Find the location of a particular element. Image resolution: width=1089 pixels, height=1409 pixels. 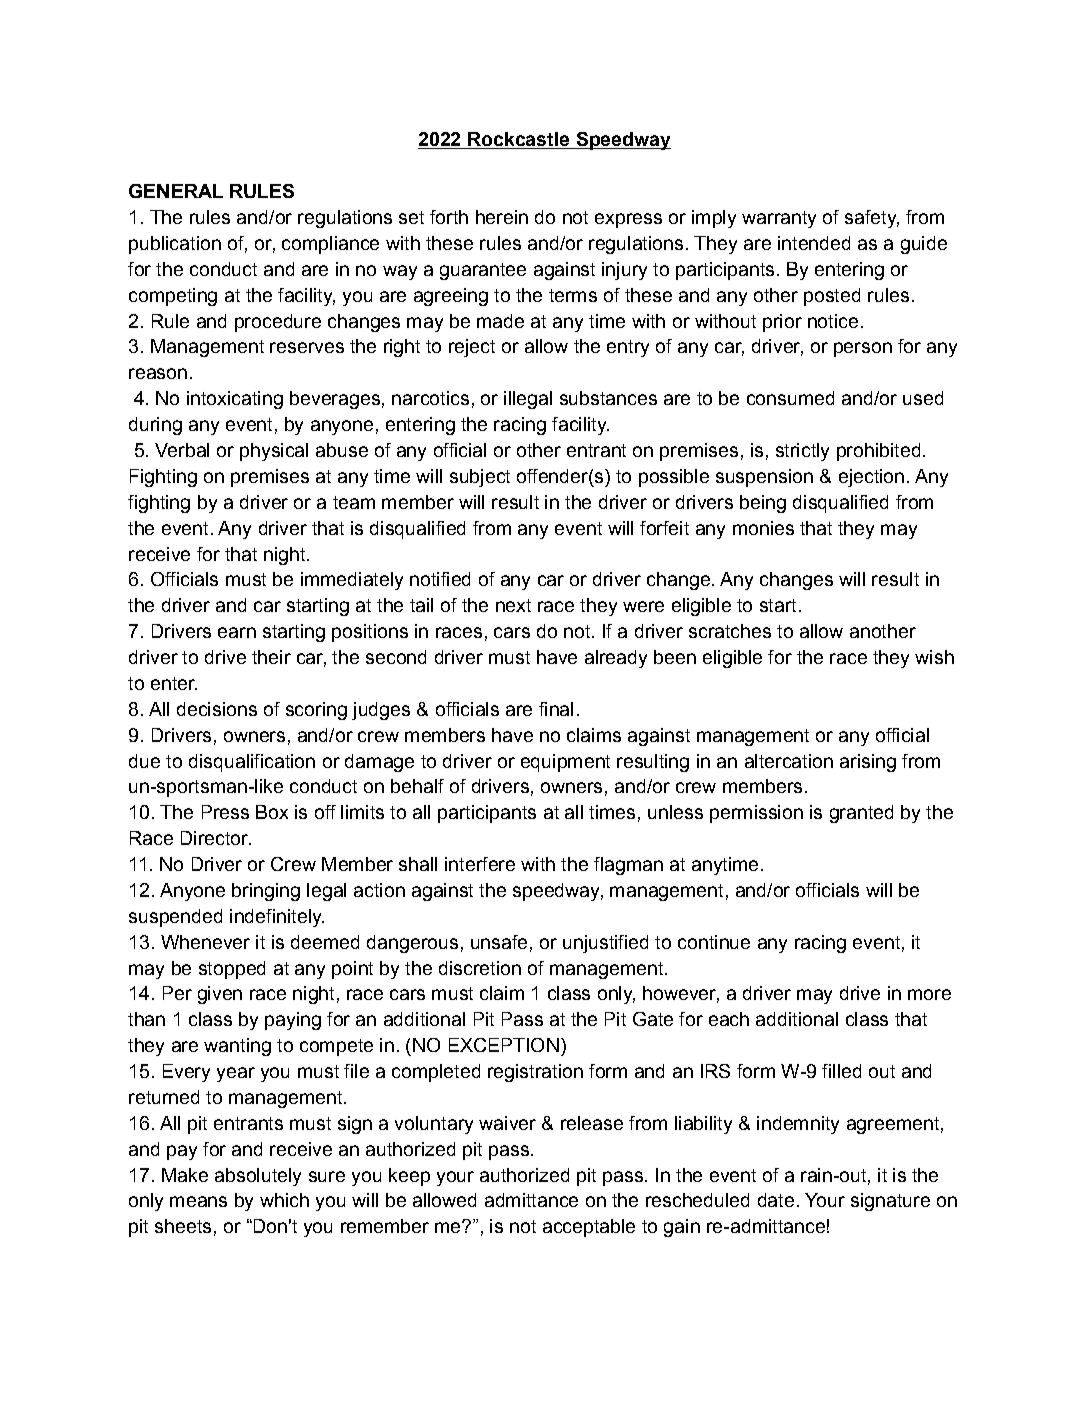

arising is located at coordinates (868, 763).
